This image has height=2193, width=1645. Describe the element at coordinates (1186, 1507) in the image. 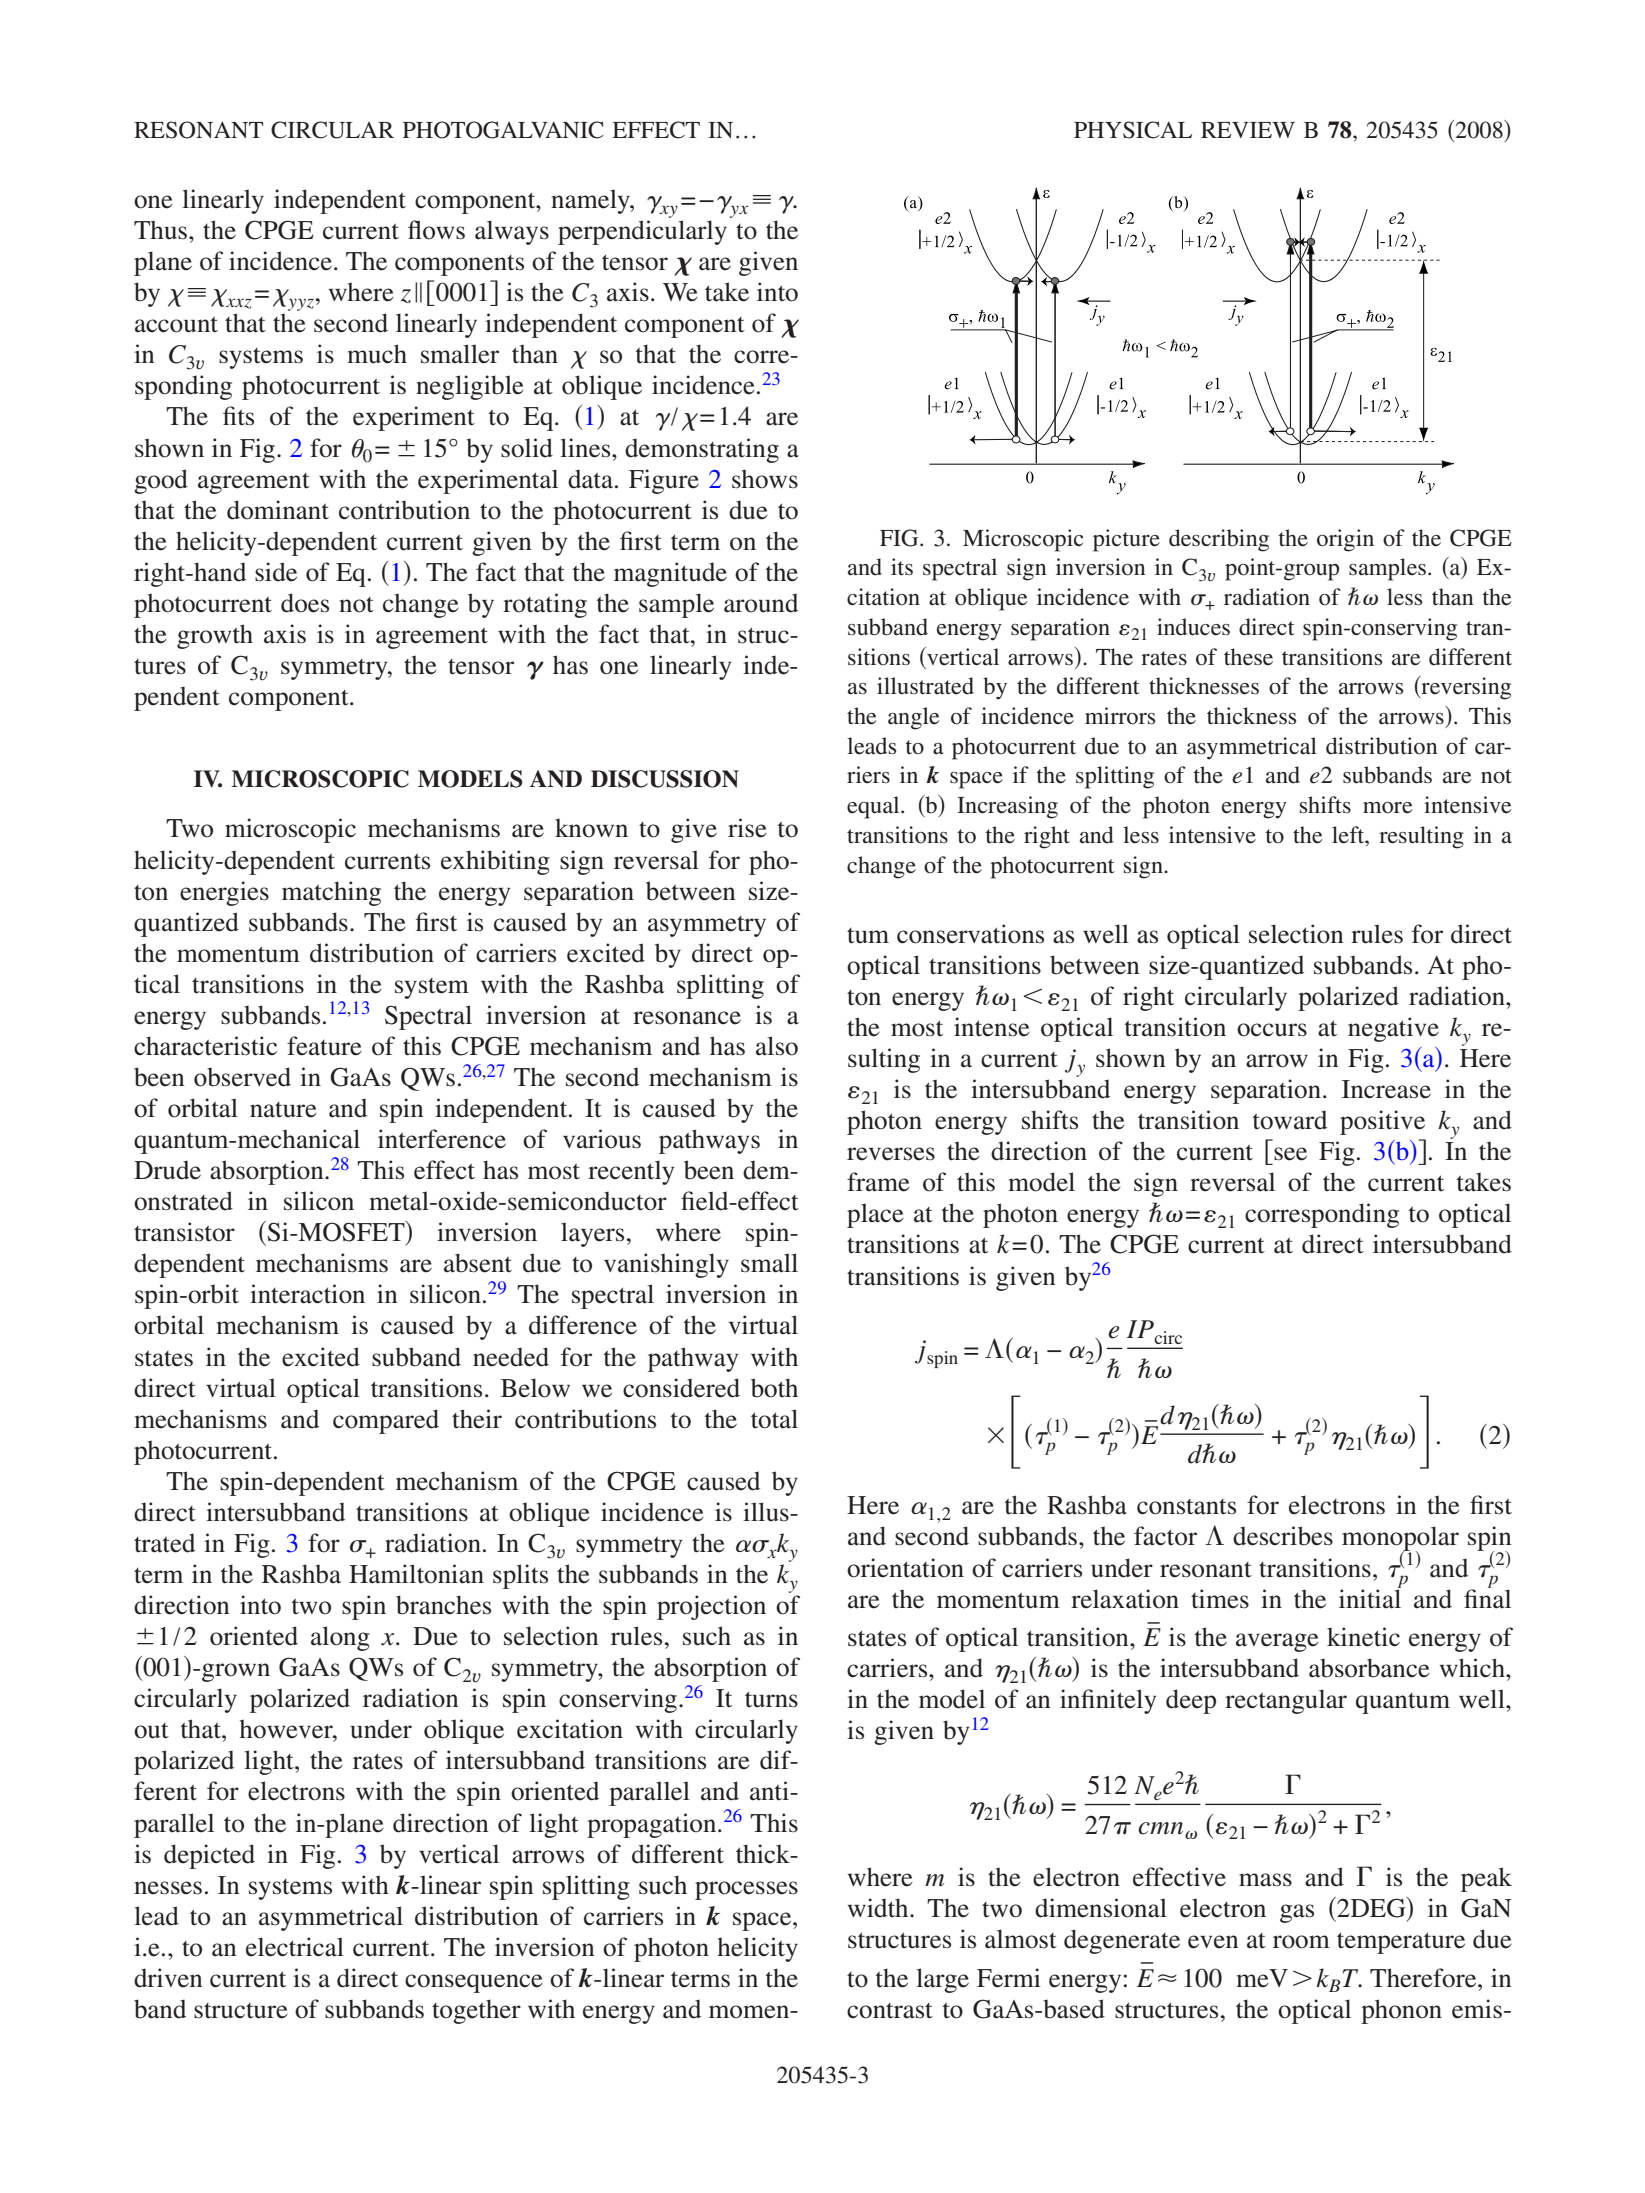

I see `constants` at that location.
